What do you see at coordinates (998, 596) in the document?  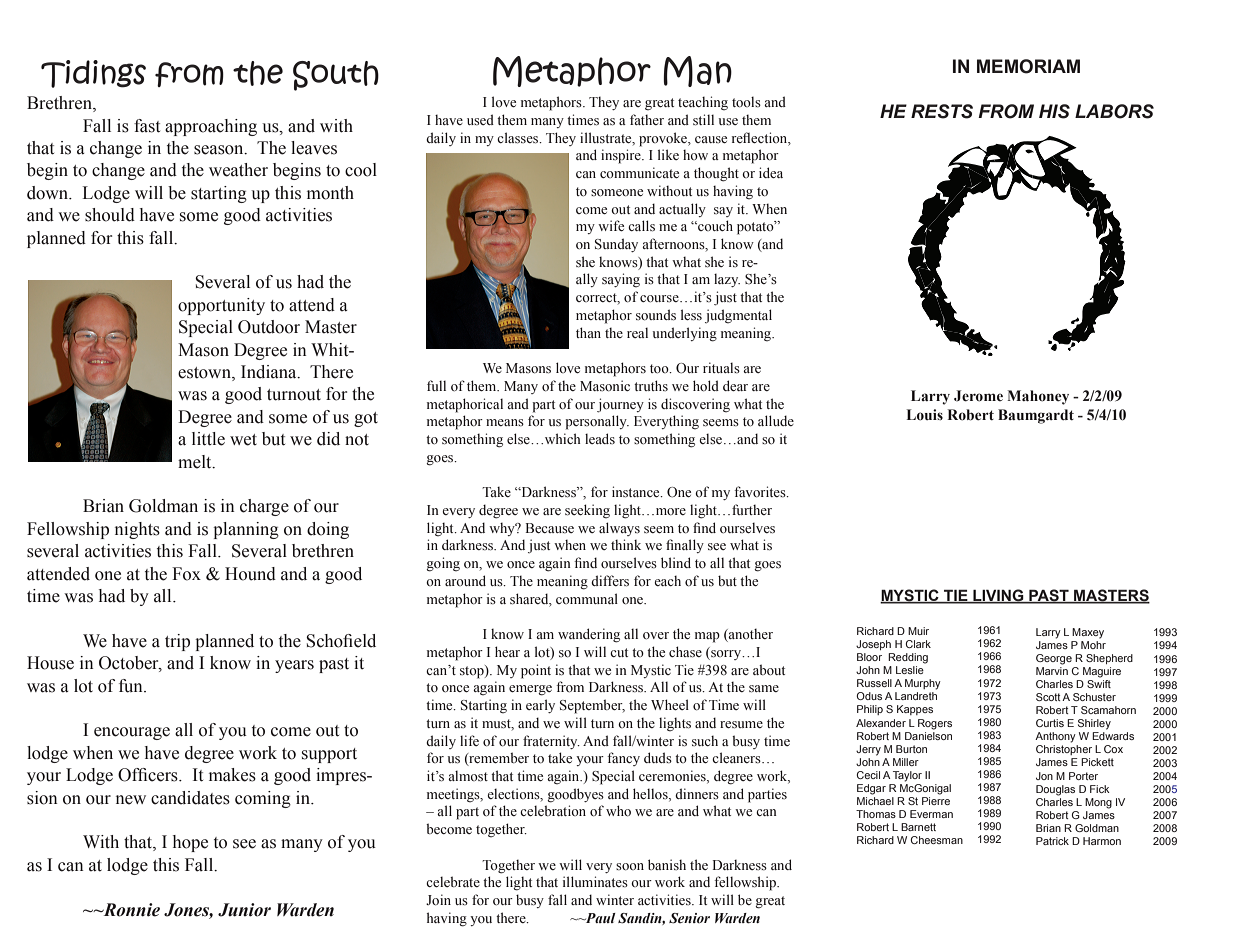 I see `LIVING` at bounding box center [998, 596].
